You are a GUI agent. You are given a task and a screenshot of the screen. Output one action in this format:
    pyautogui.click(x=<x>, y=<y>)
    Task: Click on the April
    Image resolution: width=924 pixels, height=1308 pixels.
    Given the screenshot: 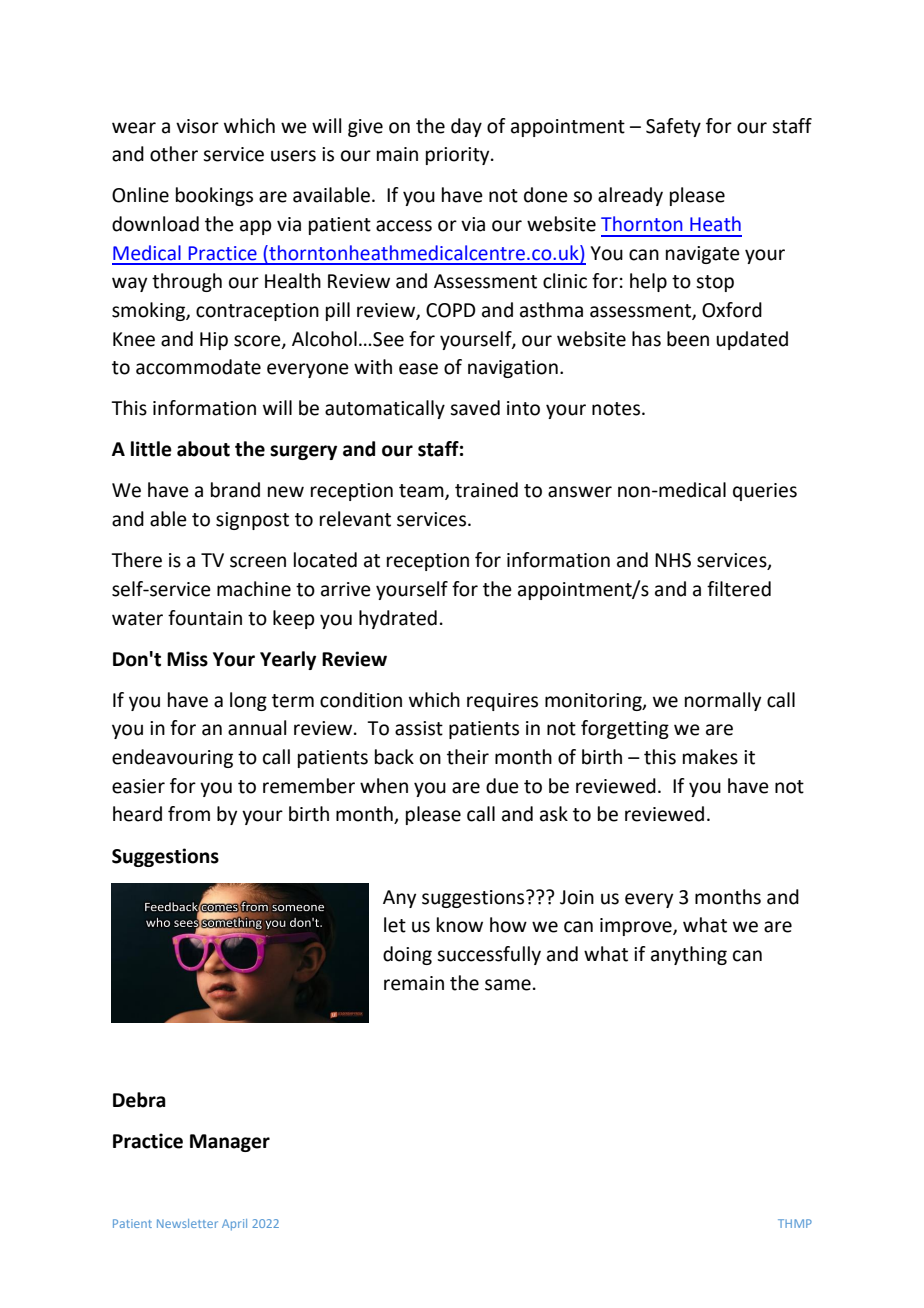 What is the action you would take?
    pyautogui.click(x=234, y=1225)
